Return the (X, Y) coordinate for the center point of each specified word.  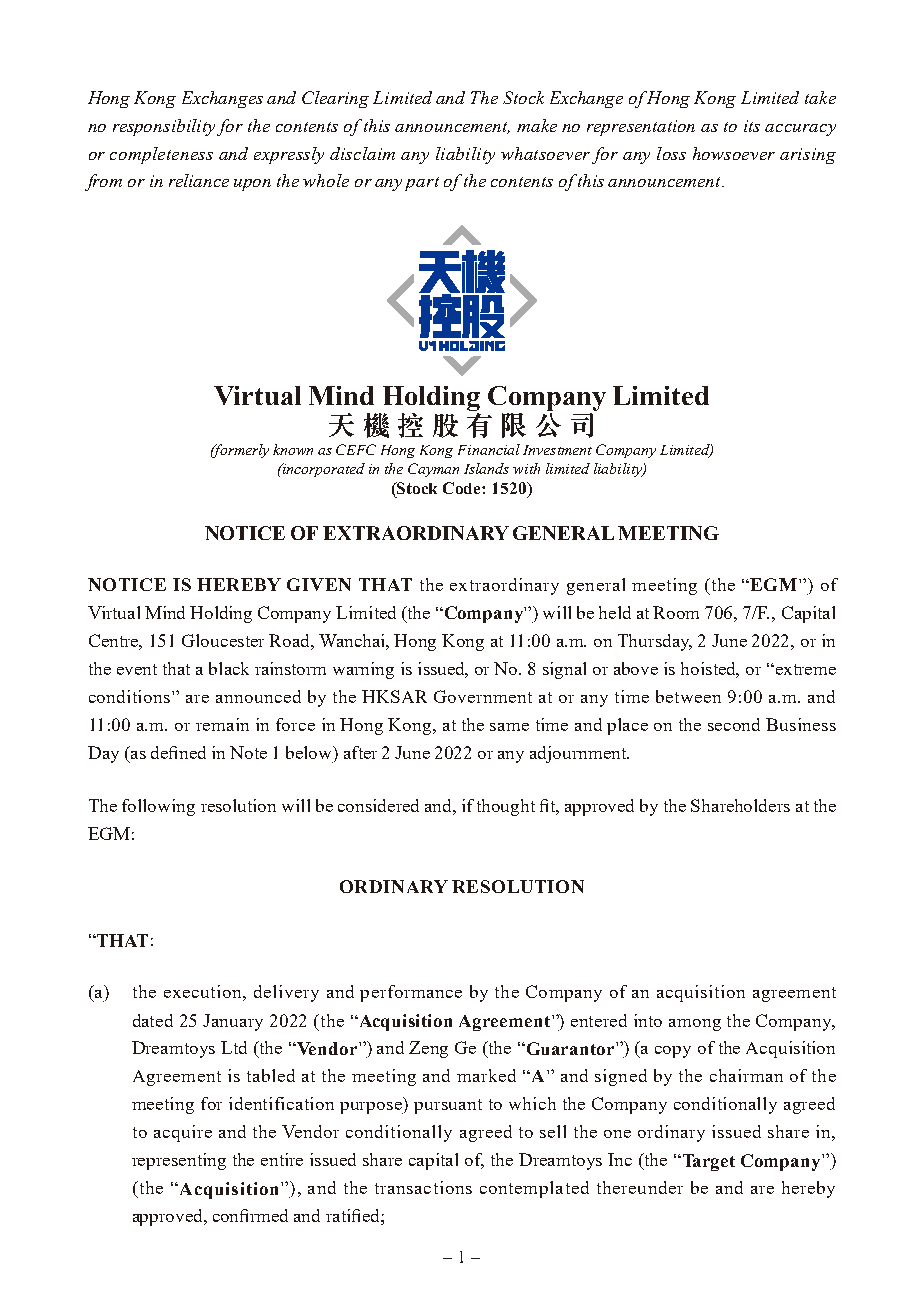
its (752, 126)
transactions (423, 1187)
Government (483, 696)
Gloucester (223, 640)
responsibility (164, 127)
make (537, 125)
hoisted (710, 670)
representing (179, 1161)
